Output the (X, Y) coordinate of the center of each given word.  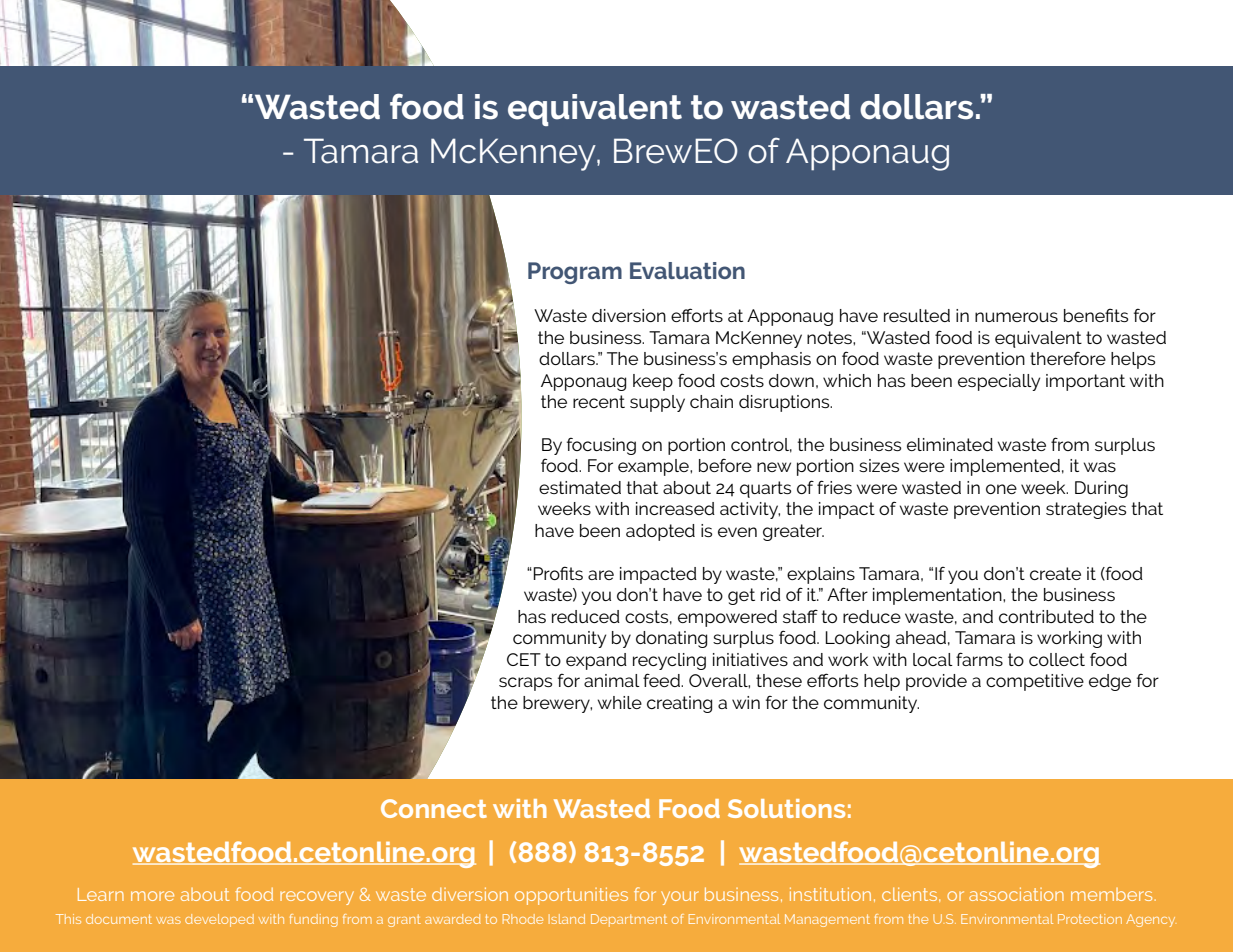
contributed (1046, 616)
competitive (1035, 682)
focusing (601, 446)
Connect (434, 808)
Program (575, 273)
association (1016, 894)
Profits (558, 573)
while (620, 702)
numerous (1016, 317)
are (601, 575)
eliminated (950, 444)
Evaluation (687, 270)
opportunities (571, 896)
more (152, 896)
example (654, 467)
